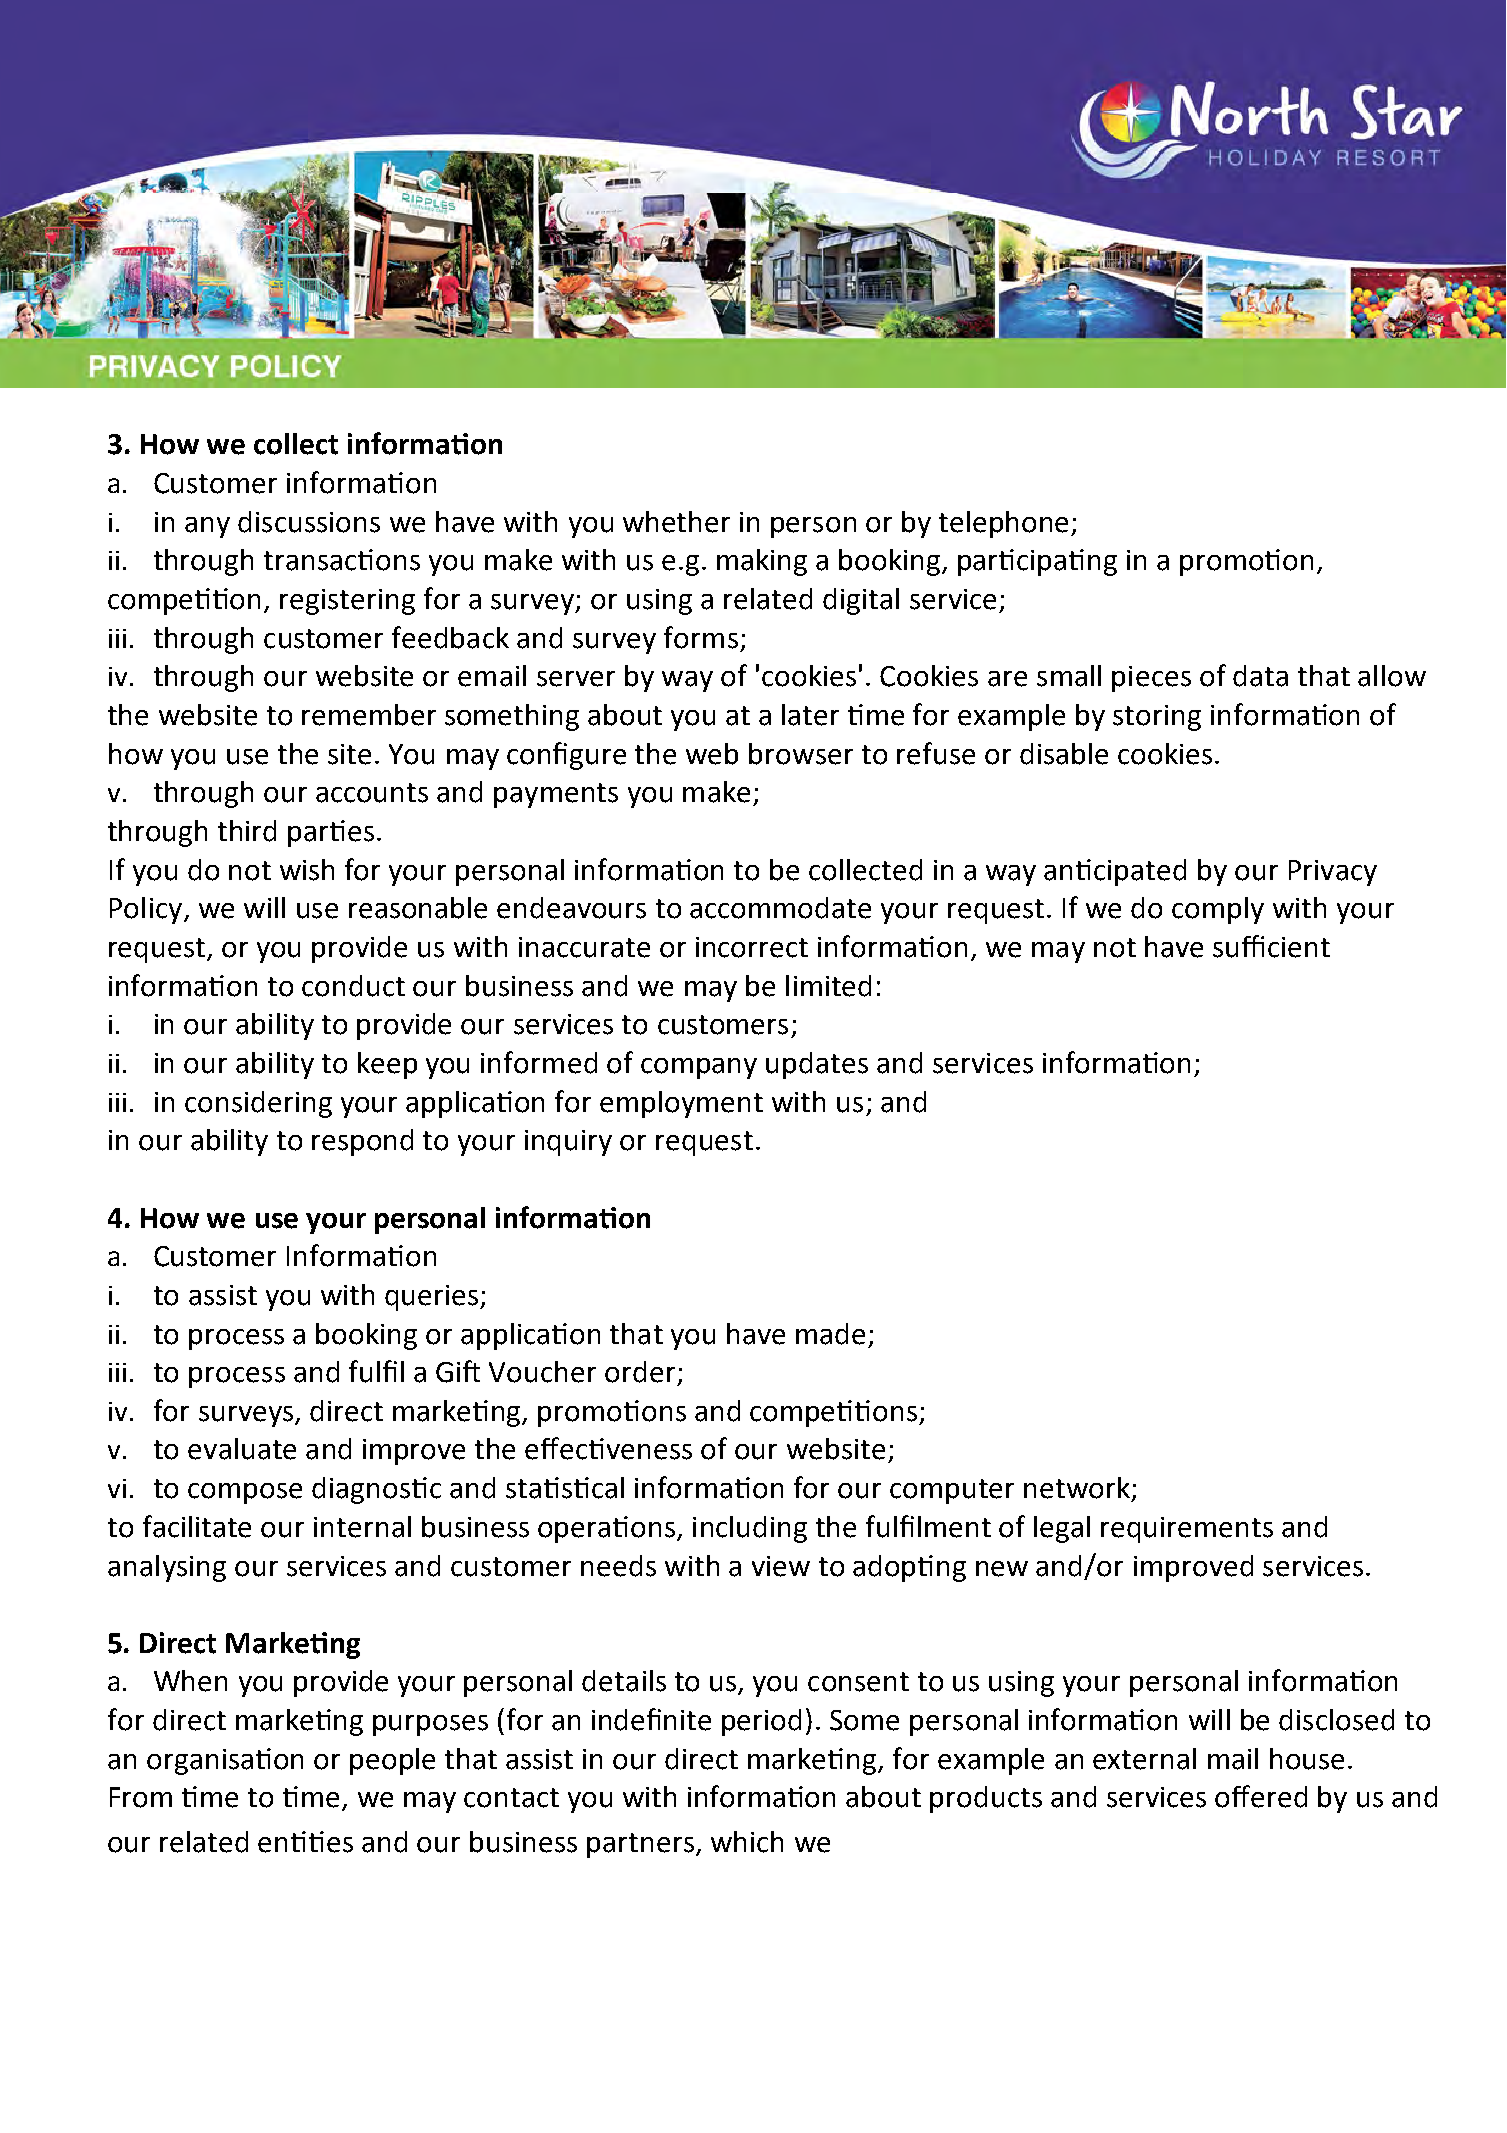 The height and width of the image is (2133, 1507). Describe the element at coordinates (1187, 1530) in the image. I see `requirements` at that location.
